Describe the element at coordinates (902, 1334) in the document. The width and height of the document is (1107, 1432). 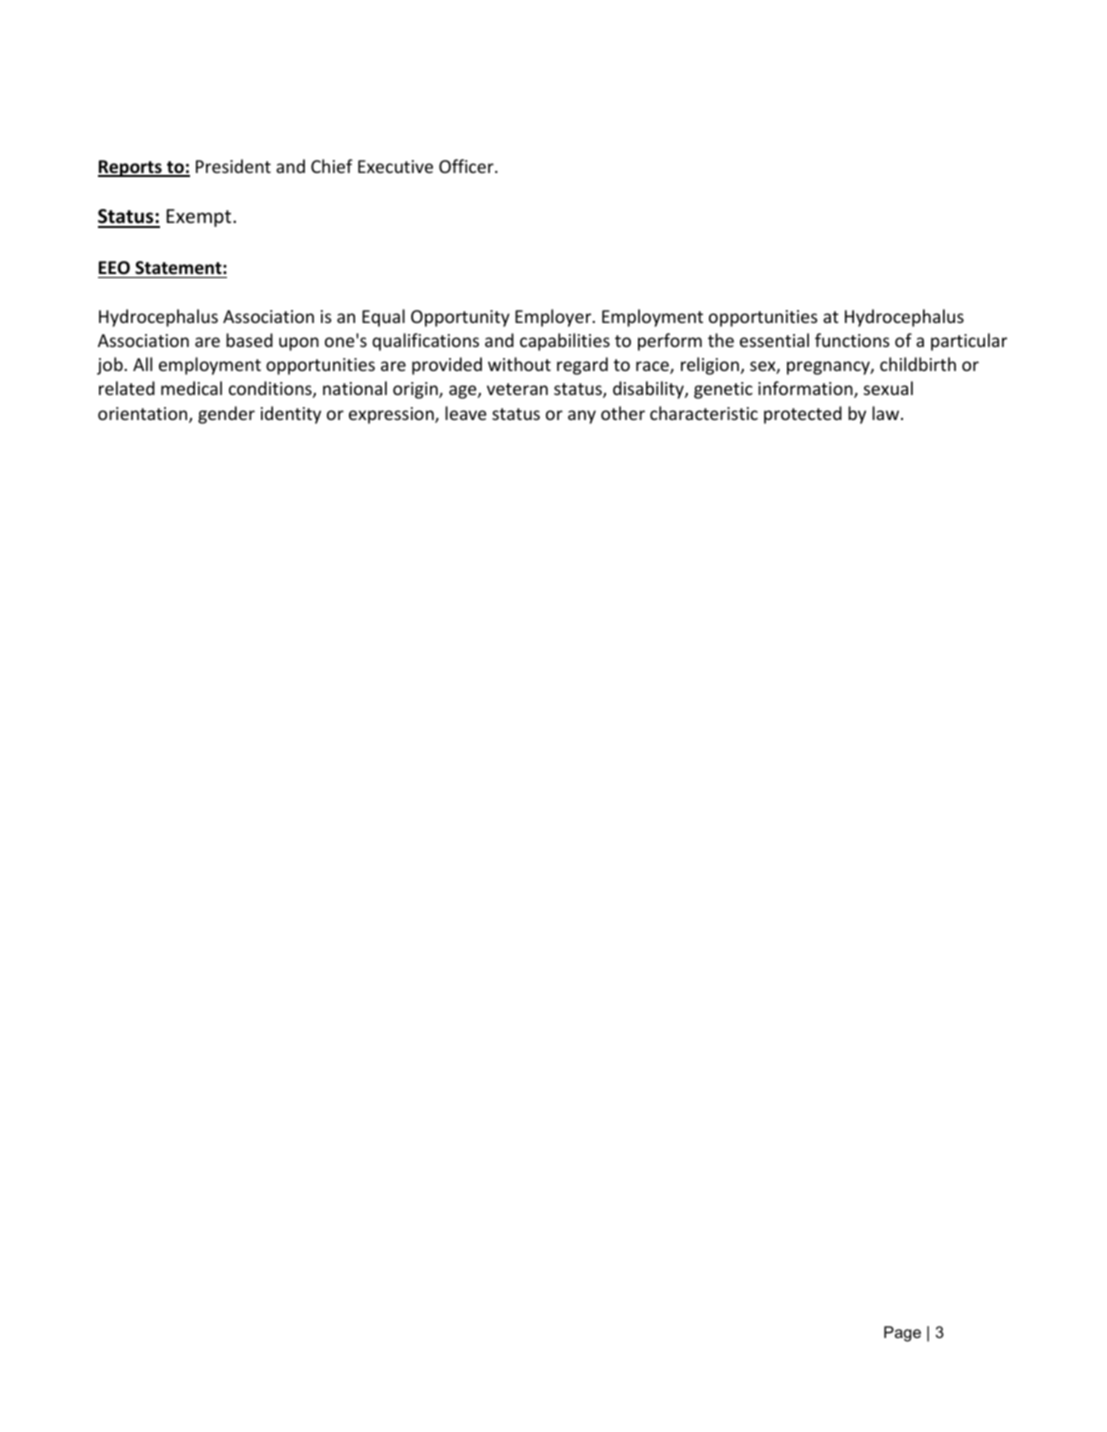
I see `Page` at that location.
